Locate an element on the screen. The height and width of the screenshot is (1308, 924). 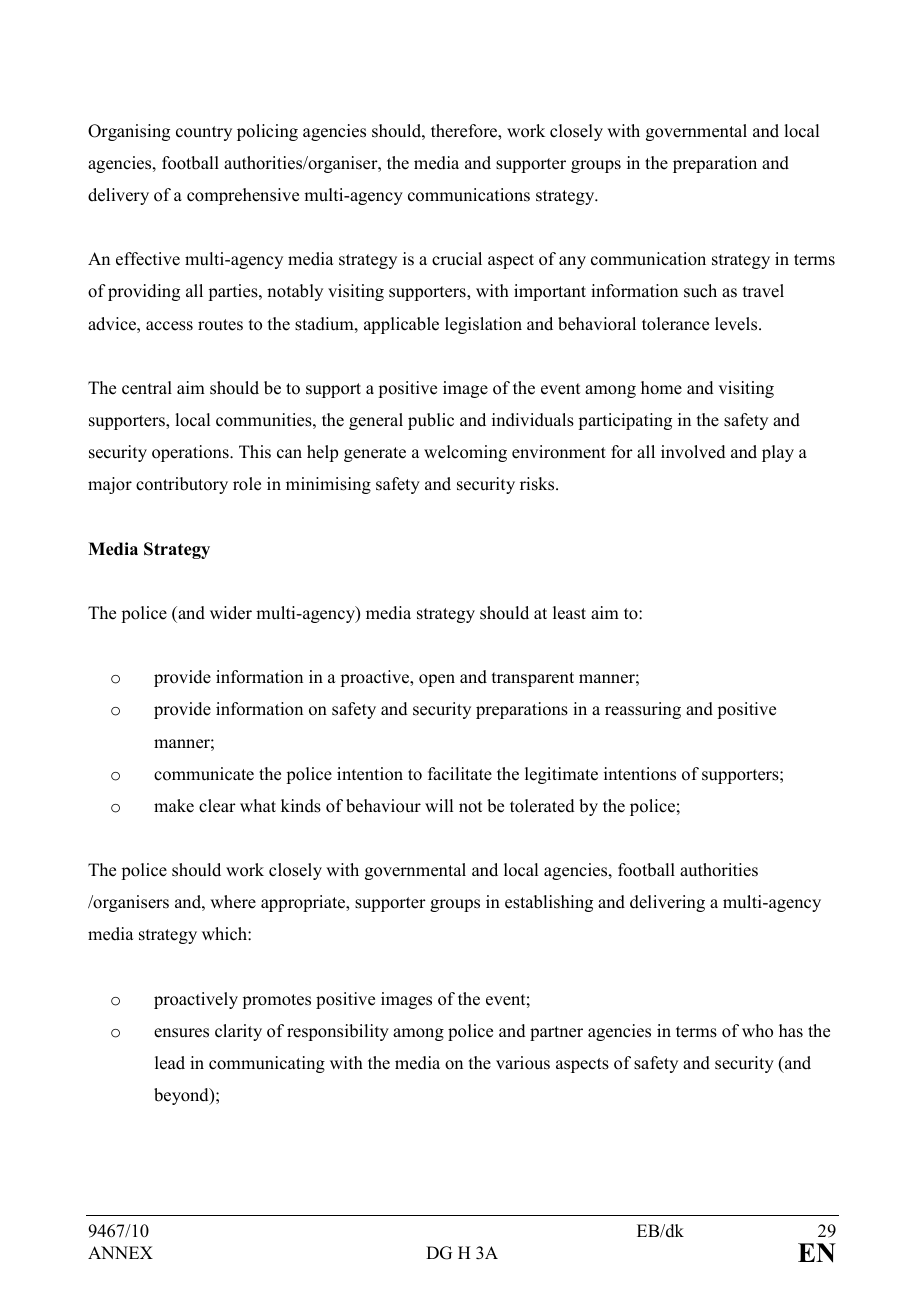
public is located at coordinates (431, 421).
